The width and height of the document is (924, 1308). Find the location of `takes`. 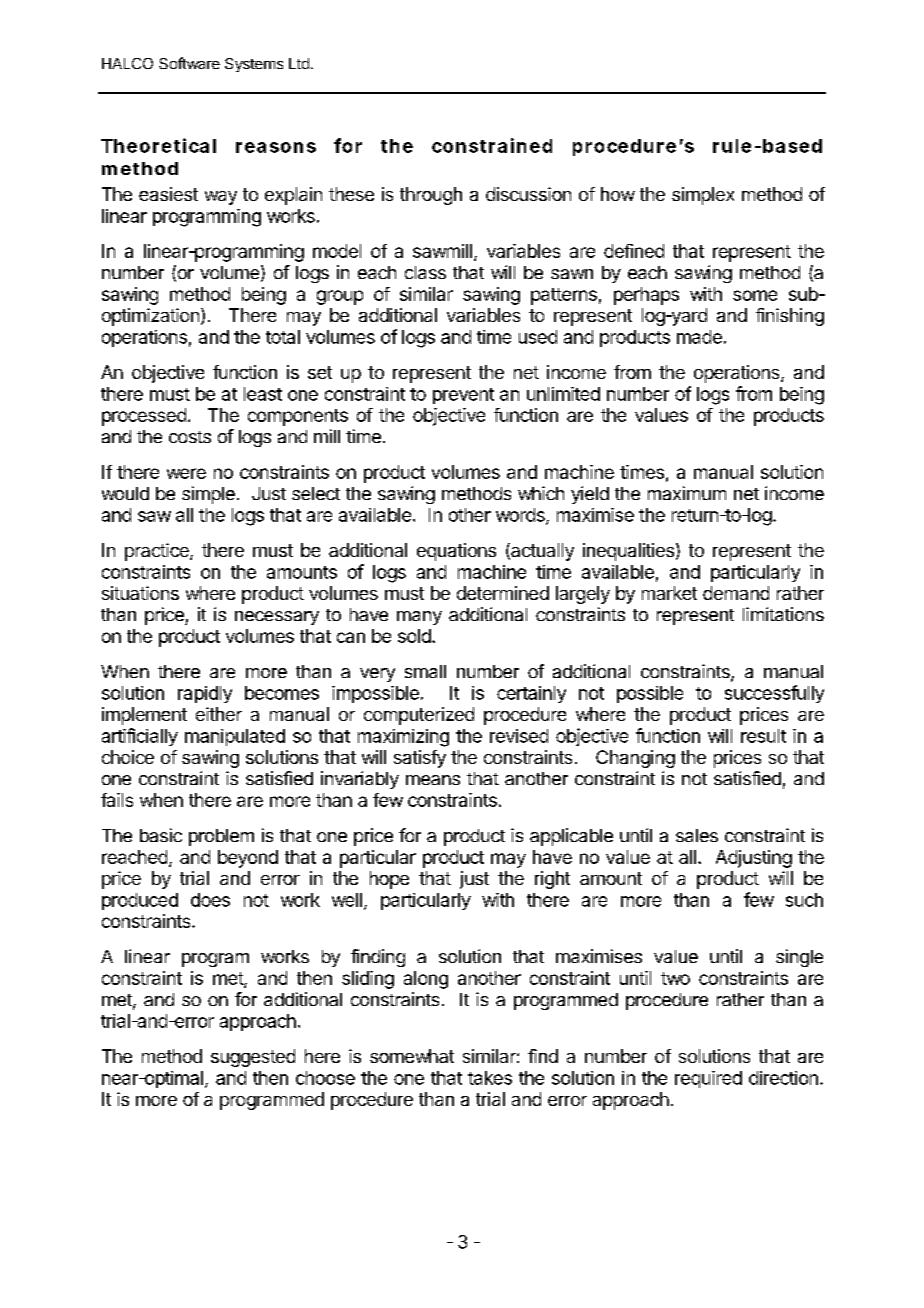

takes is located at coordinates (490, 1078).
